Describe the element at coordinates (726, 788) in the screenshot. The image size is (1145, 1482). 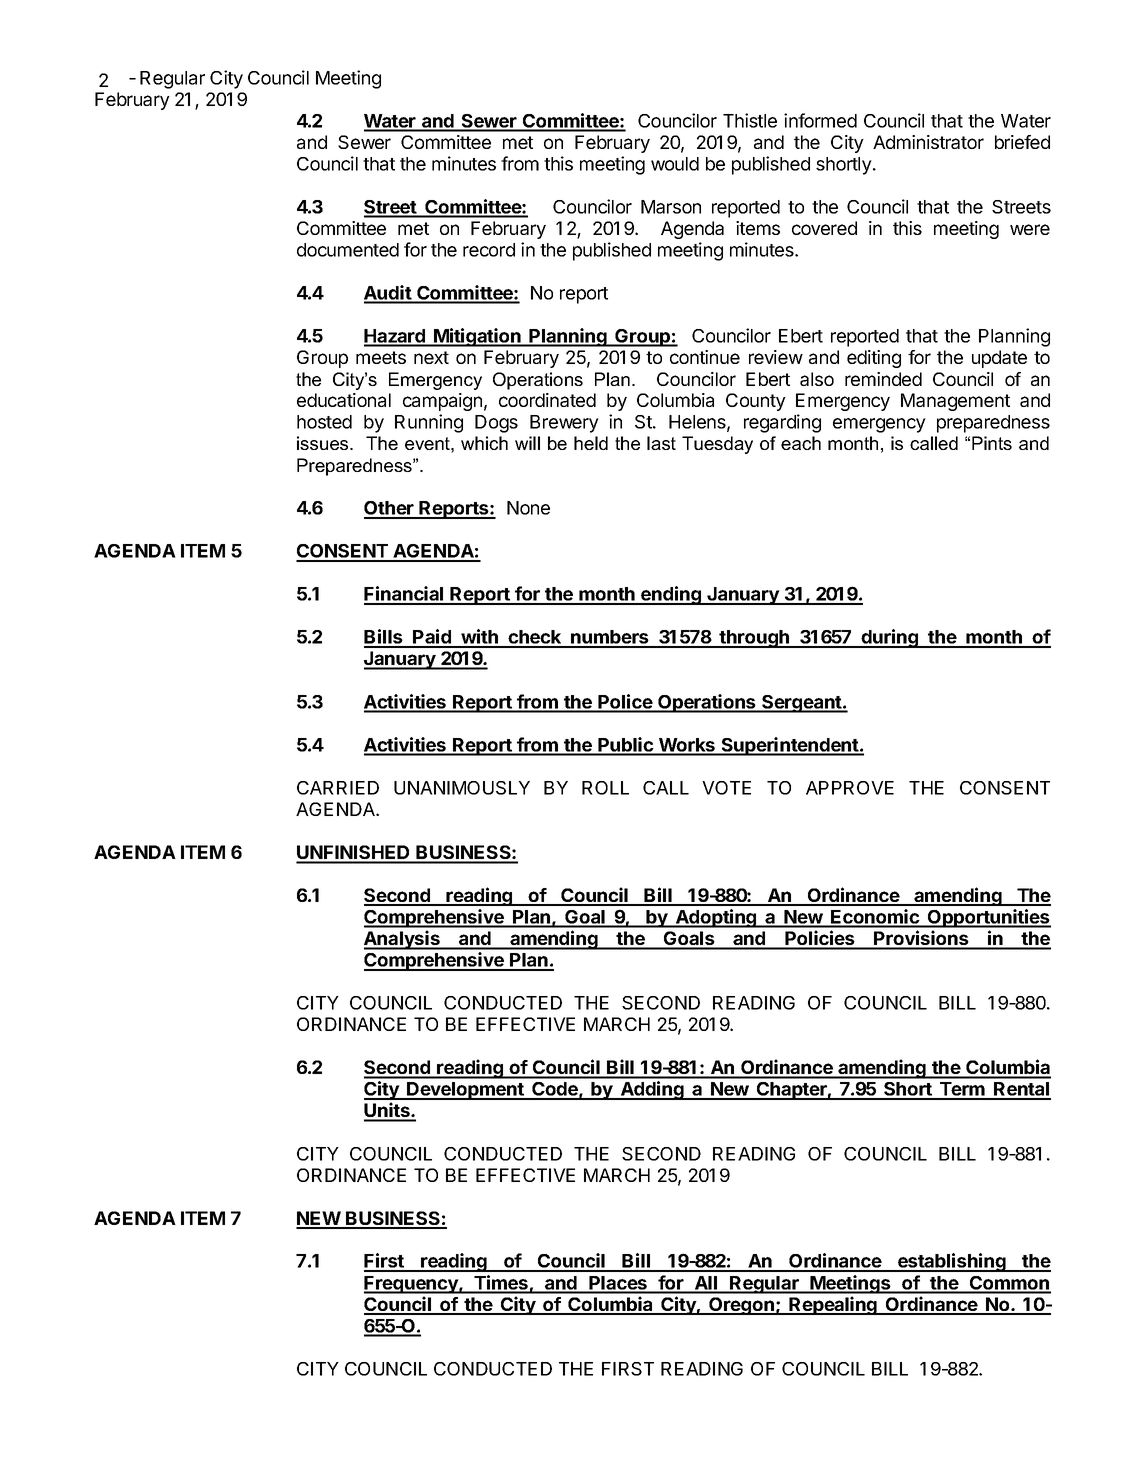
I see `VOTE` at that location.
